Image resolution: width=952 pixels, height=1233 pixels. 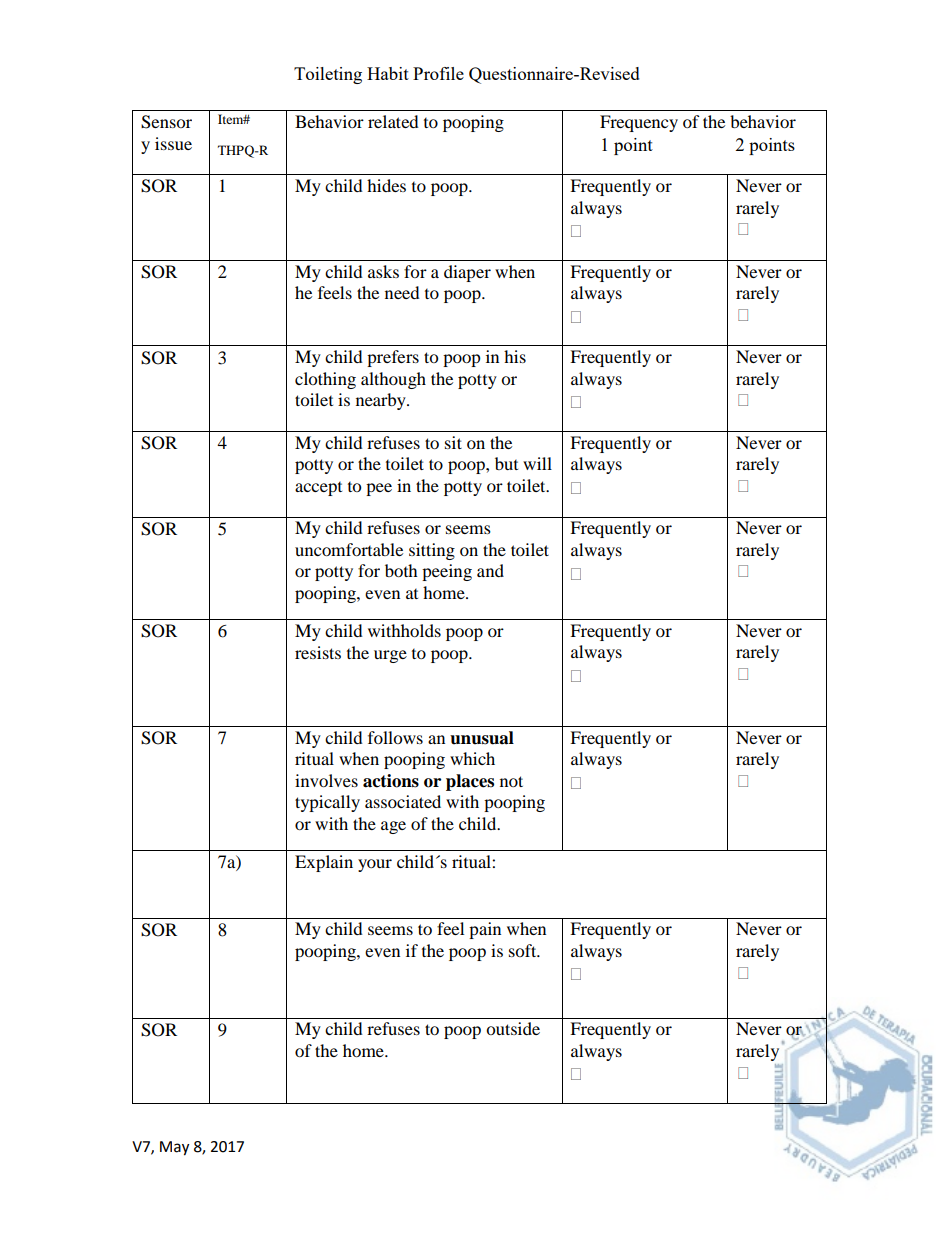 I want to click on soft, so click(x=524, y=950).
